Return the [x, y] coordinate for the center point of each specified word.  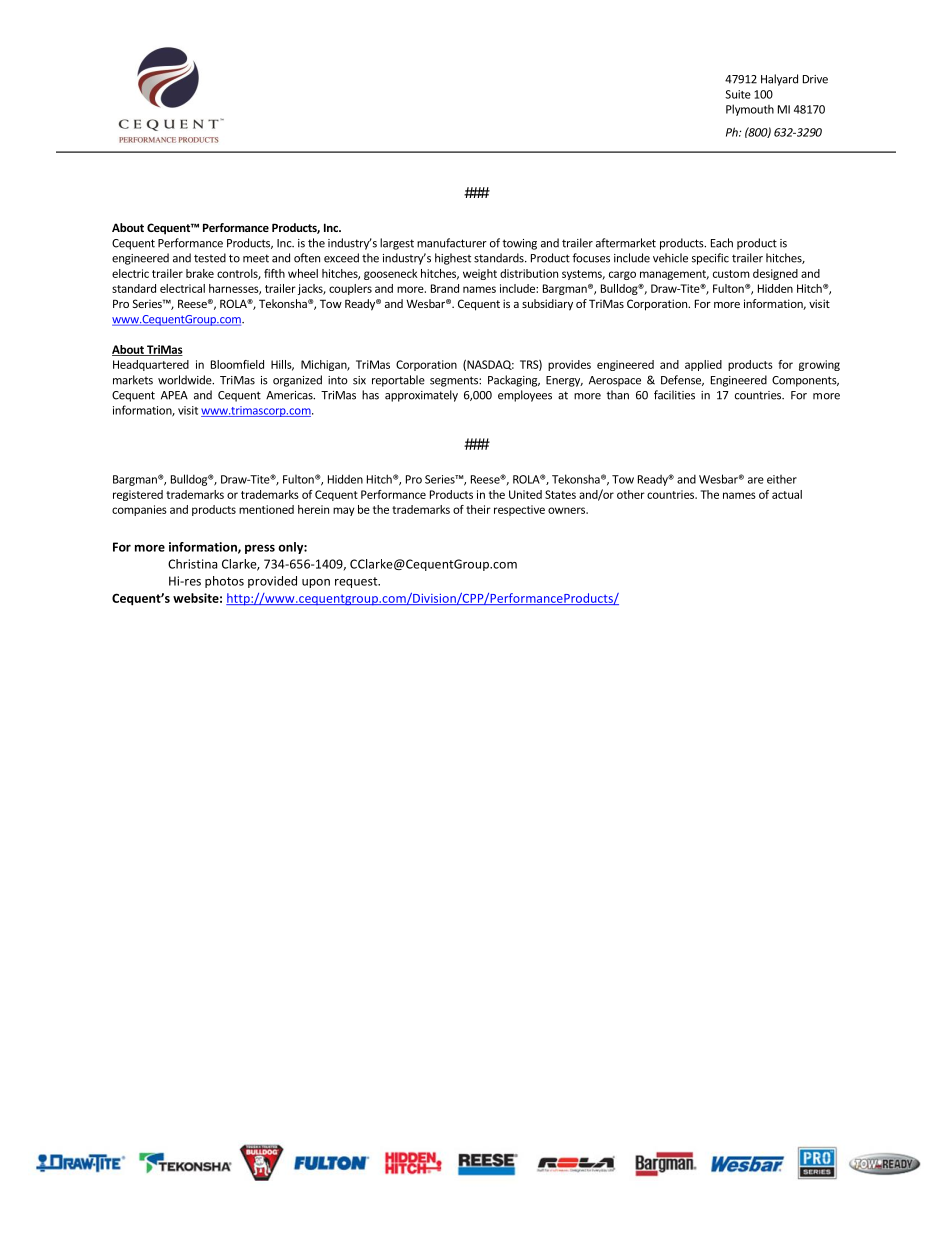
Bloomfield [237, 364]
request [357, 582]
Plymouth [750, 110]
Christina [192, 564]
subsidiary [547, 305]
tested [210, 258]
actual [787, 494]
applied [703, 365]
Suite [738, 94]
